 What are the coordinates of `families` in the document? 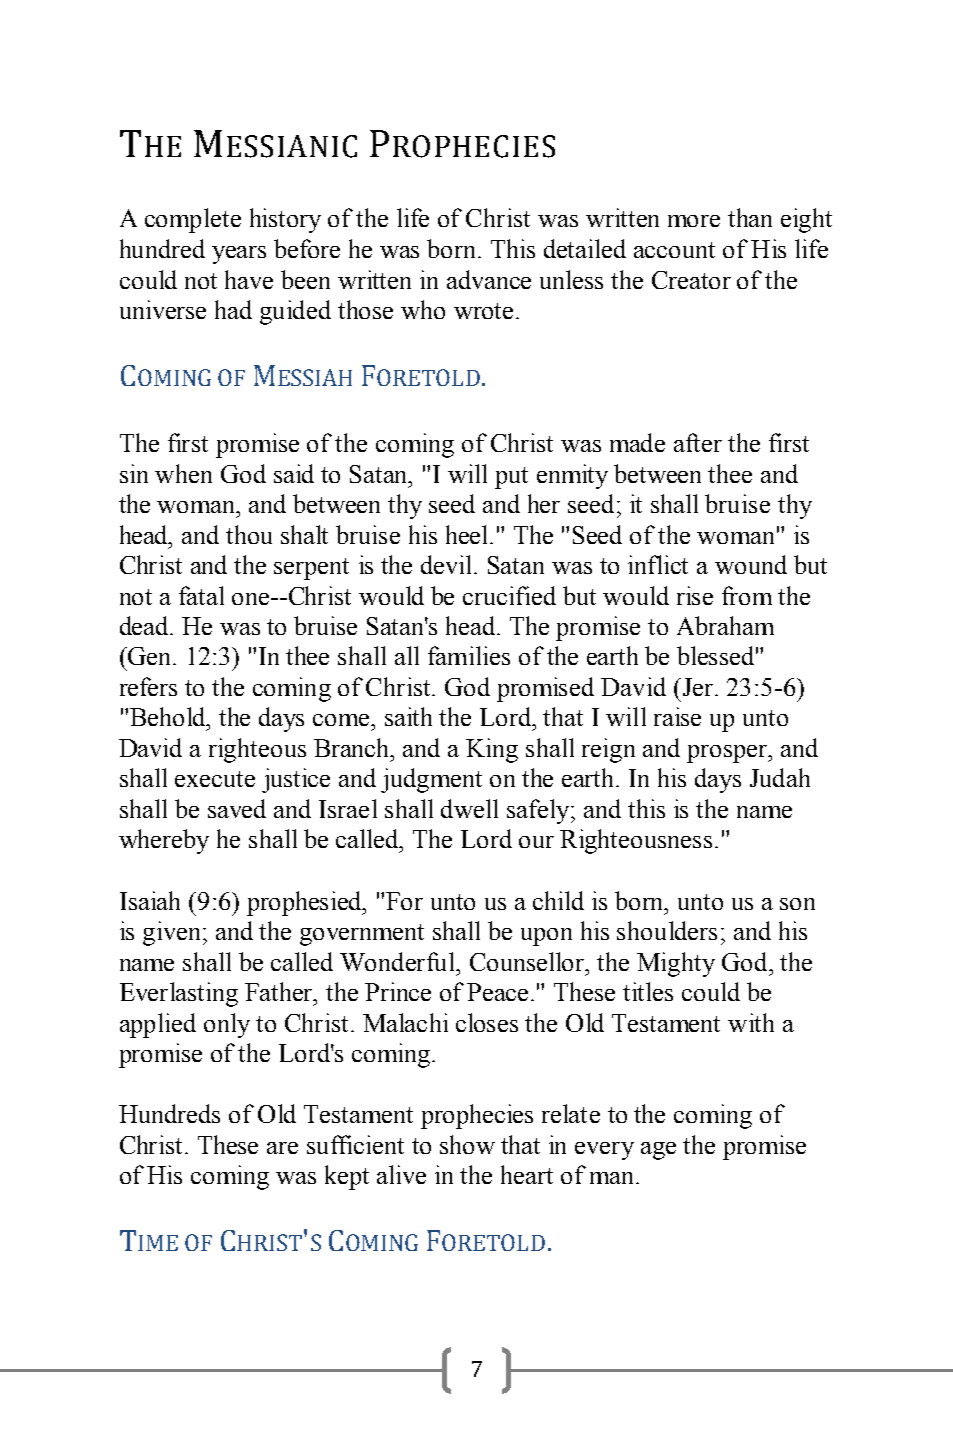 It's located at (469, 655).
